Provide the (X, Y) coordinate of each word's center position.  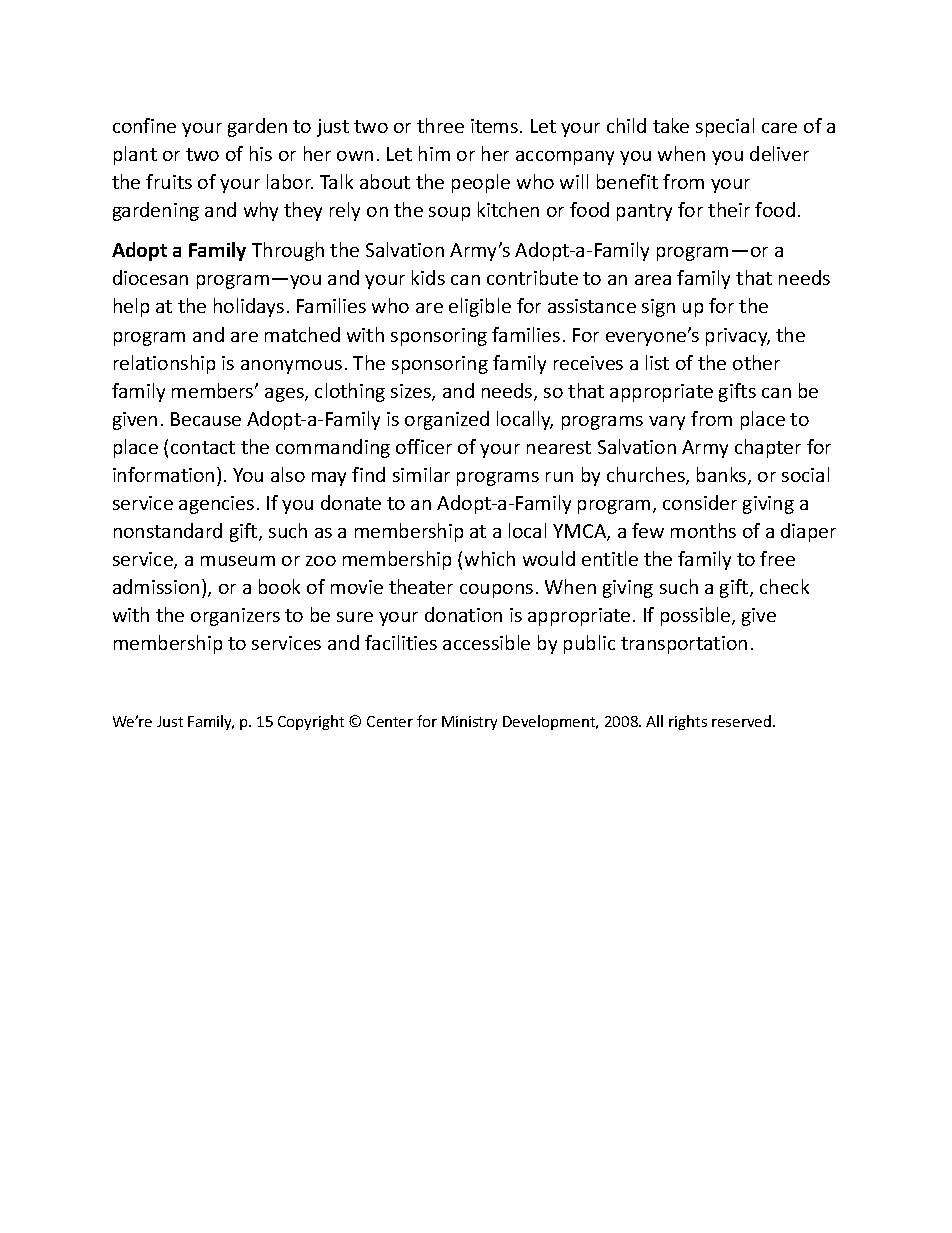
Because (206, 419)
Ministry (469, 723)
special (725, 127)
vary (667, 423)
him (434, 153)
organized (447, 420)
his (261, 153)
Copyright (311, 722)
